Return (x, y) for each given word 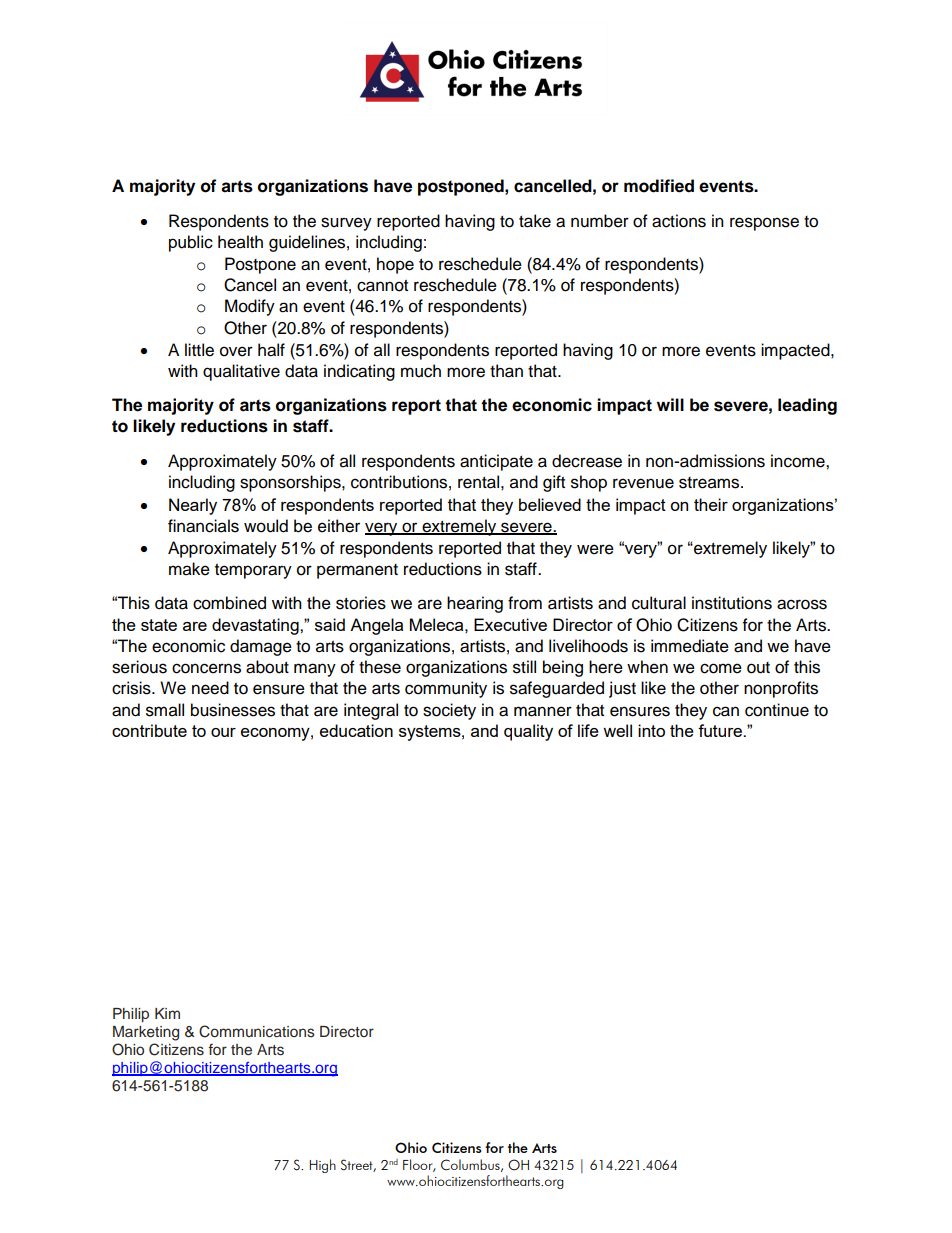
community (446, 689)
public (191, 243)
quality (528, 732)
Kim (167, 1013)
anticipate (496, 462)
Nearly (193, 506)
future (721, 730)
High (322, 1166)
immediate (690, 646)
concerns (206, 668)
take (535, 221)
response (764, 224)
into (651, 730)
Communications (257, 1031)
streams (710, 483)
